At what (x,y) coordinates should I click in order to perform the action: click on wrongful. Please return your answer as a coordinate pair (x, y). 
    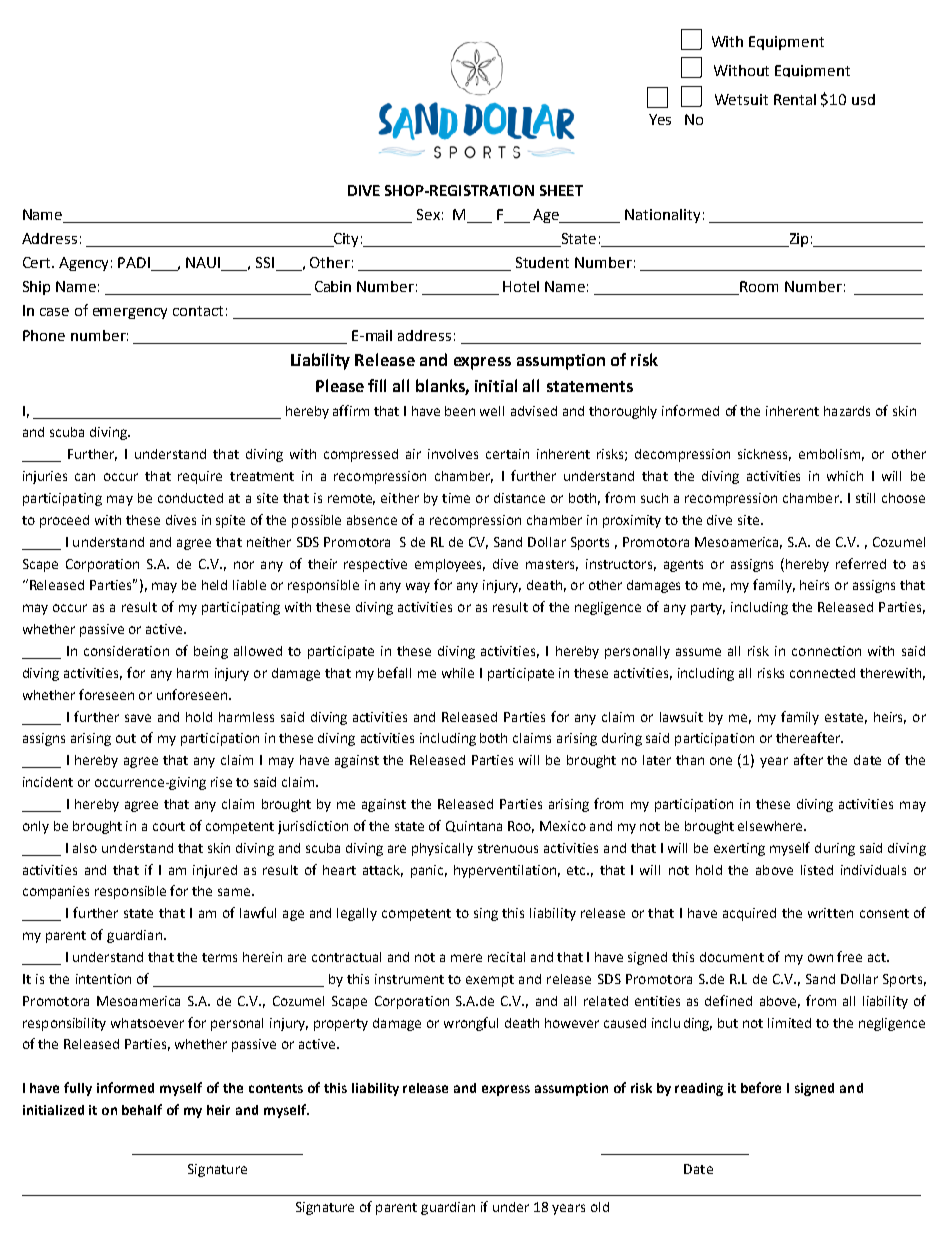
    Looking at the image, I should click on (471, 1024).
